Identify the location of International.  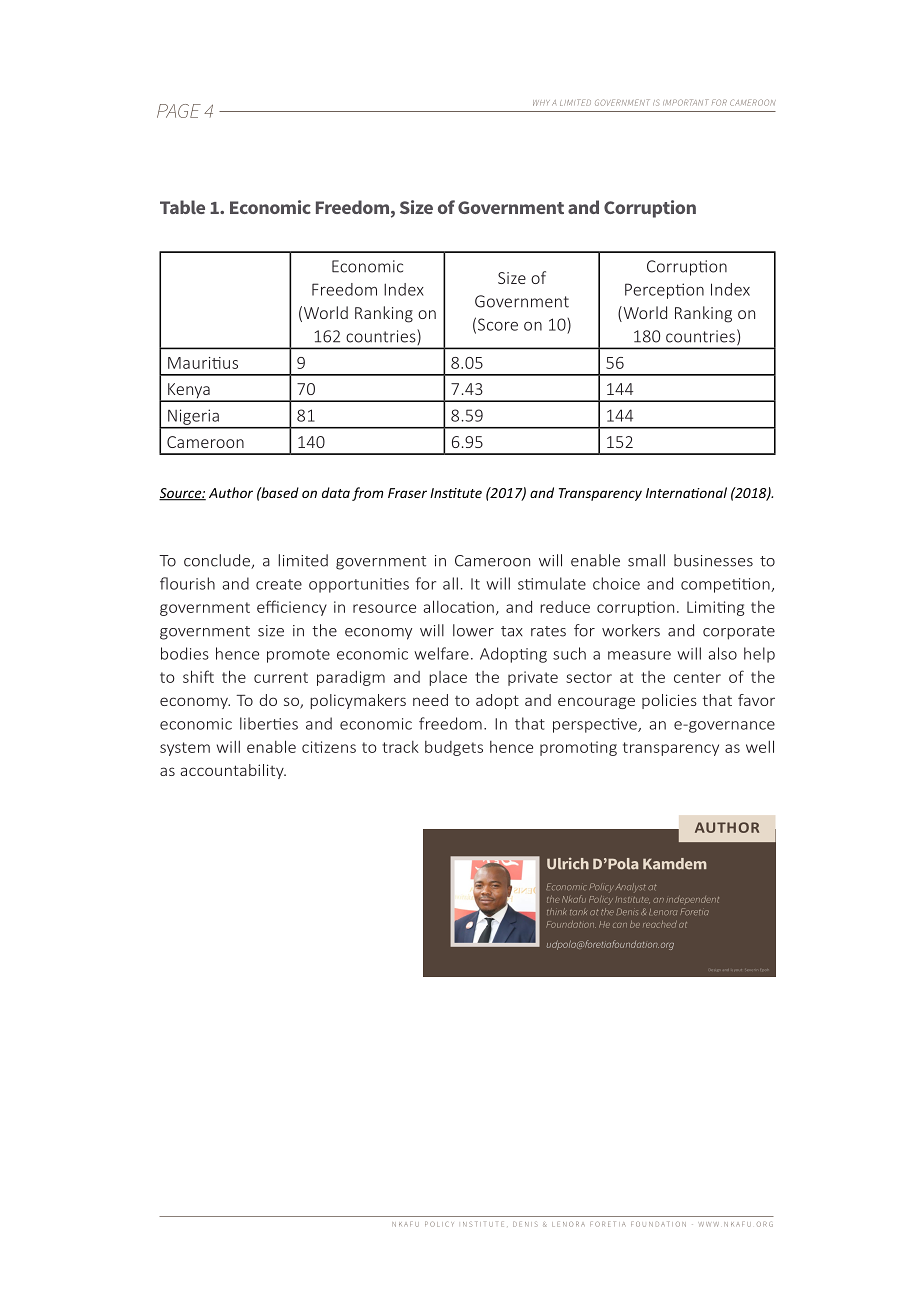
(686, 492).
